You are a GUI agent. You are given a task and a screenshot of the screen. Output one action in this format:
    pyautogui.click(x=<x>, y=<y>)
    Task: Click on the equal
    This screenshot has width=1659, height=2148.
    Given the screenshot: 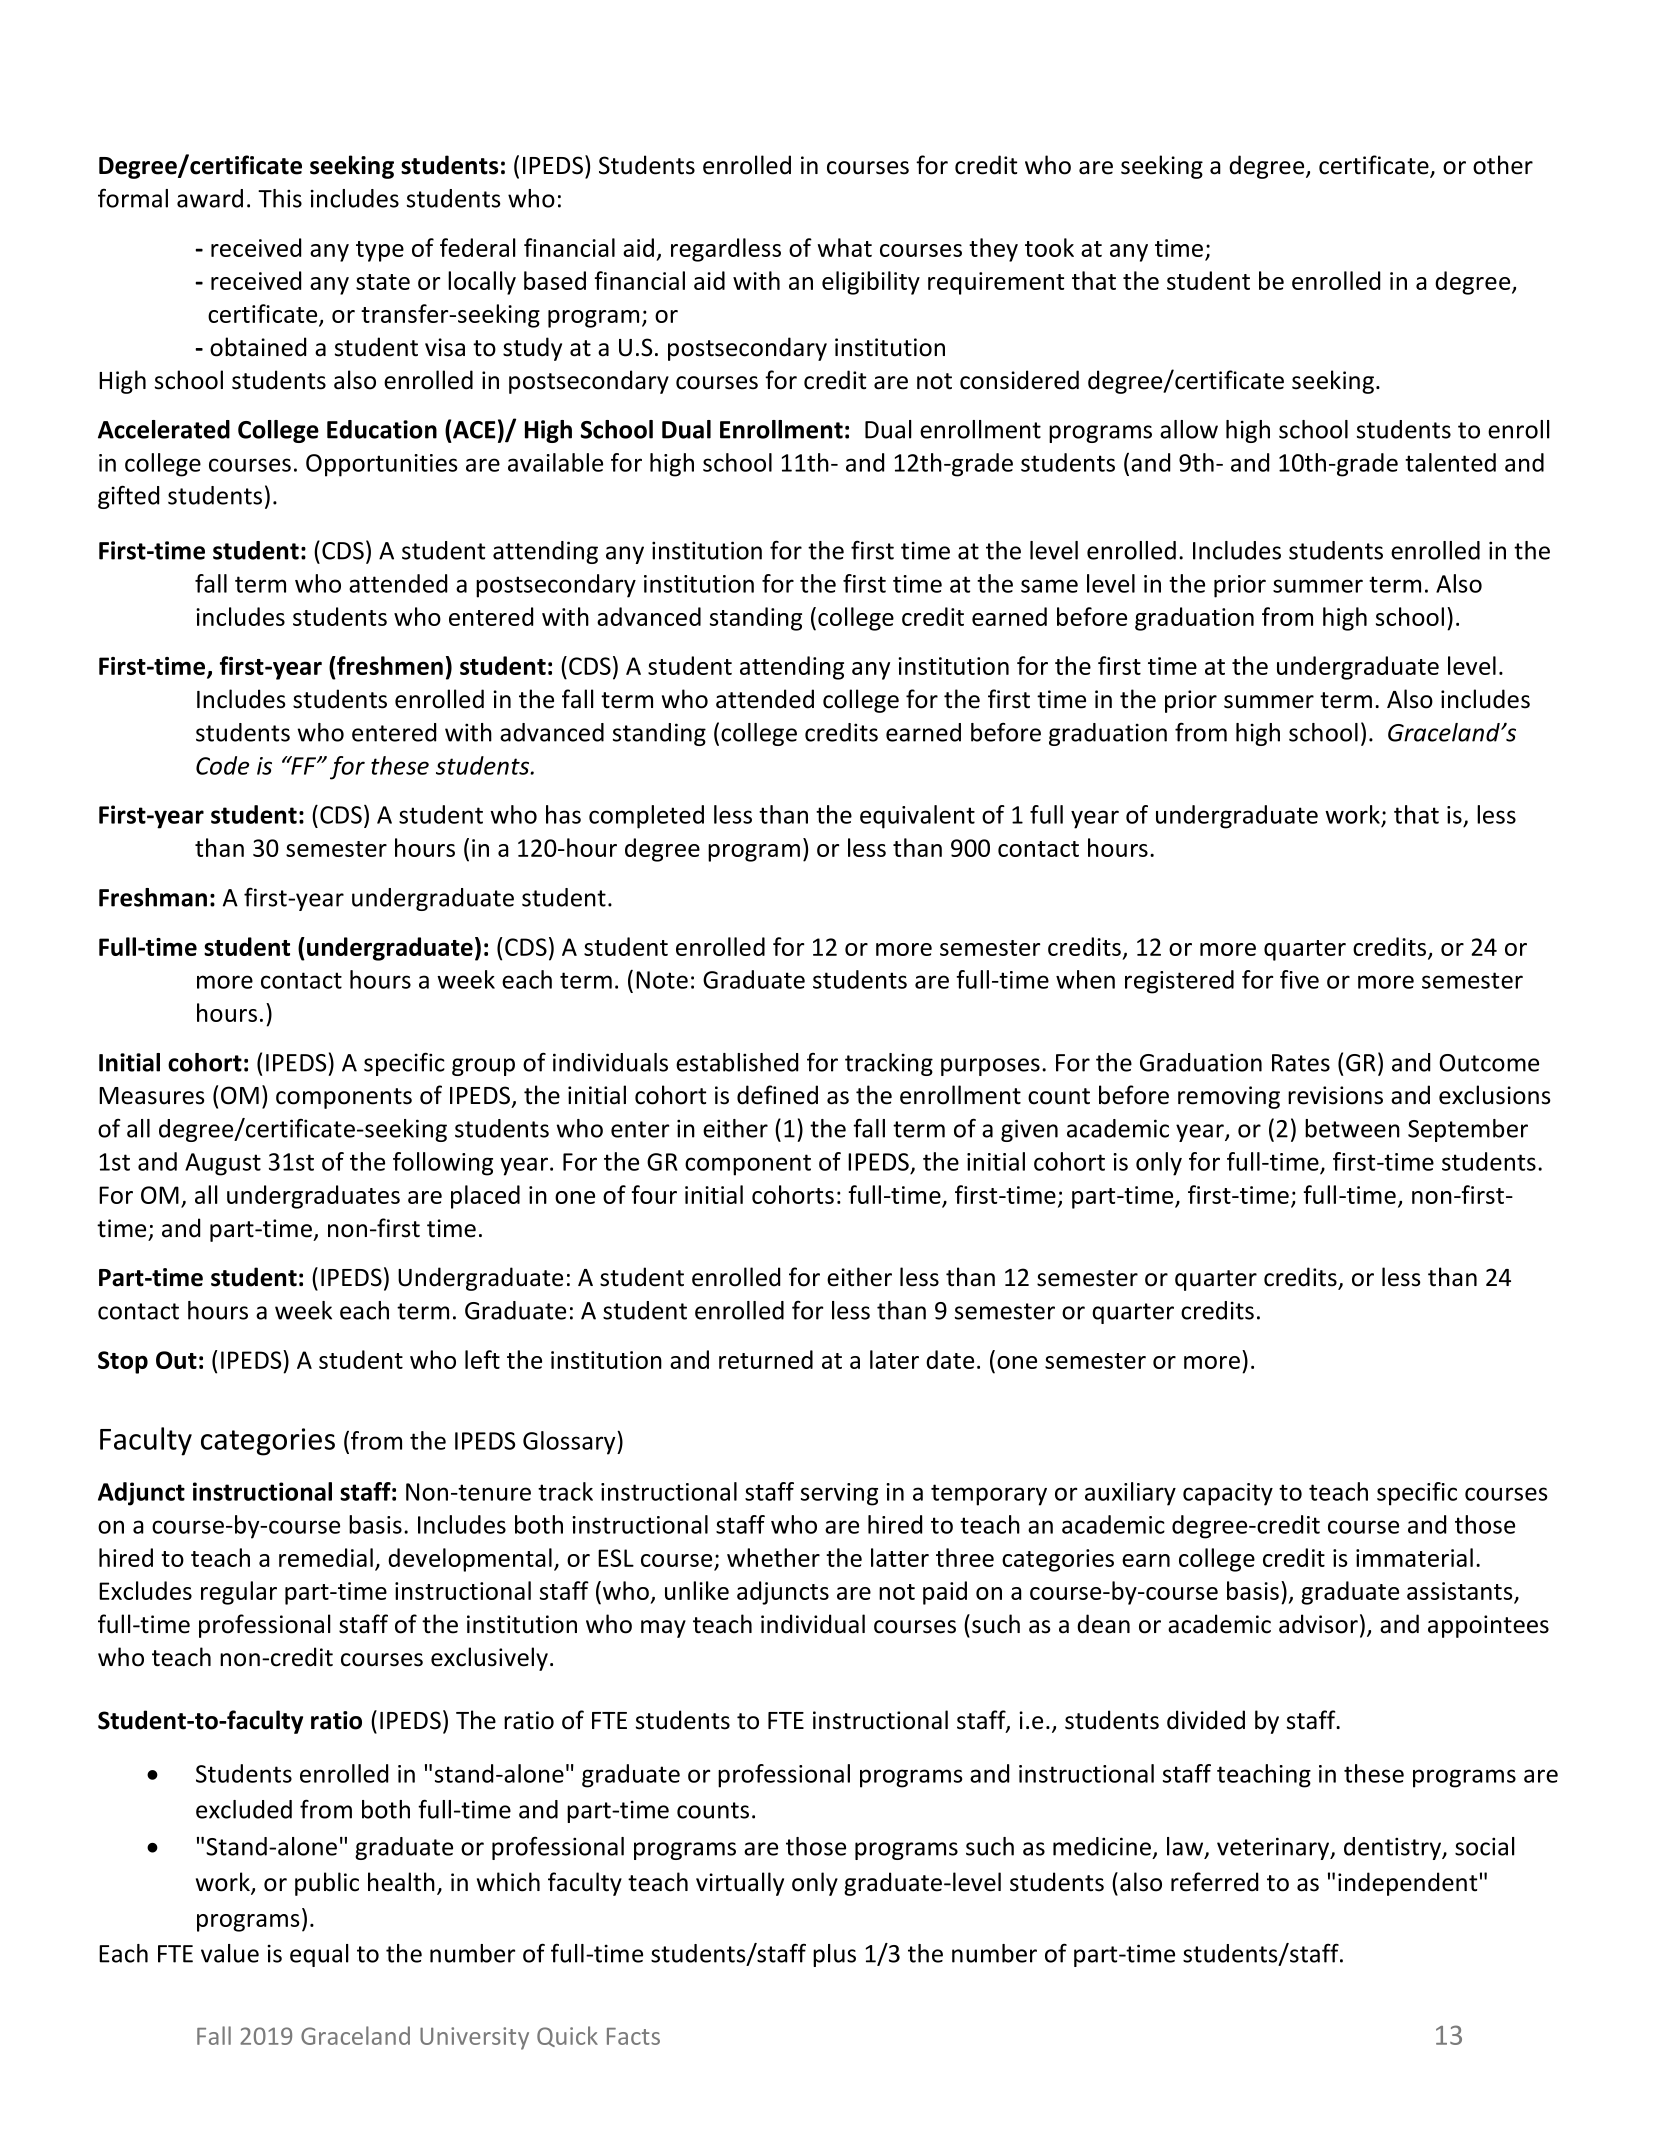 What is the action you would take?
    pyautogui.click(x=319, y=1955)
